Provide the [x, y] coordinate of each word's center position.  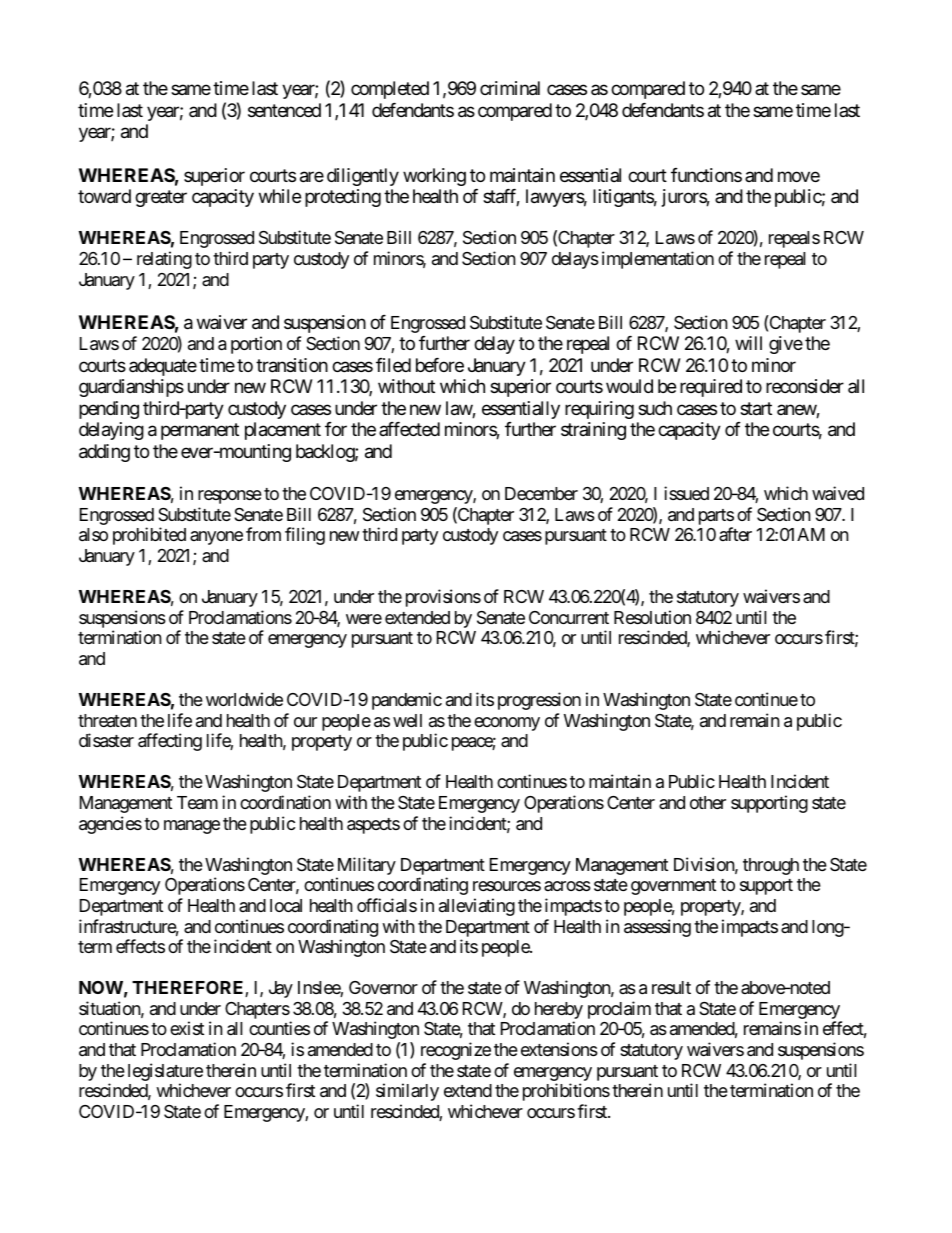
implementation [658, 260]
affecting [170, 742]
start [756, 409]
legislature [165, 1072]
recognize [456, 1051]
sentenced [284, 110]
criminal [510, 88]
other [708, 802]
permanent [200, 431]
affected [409, 429]
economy [507, 724]
